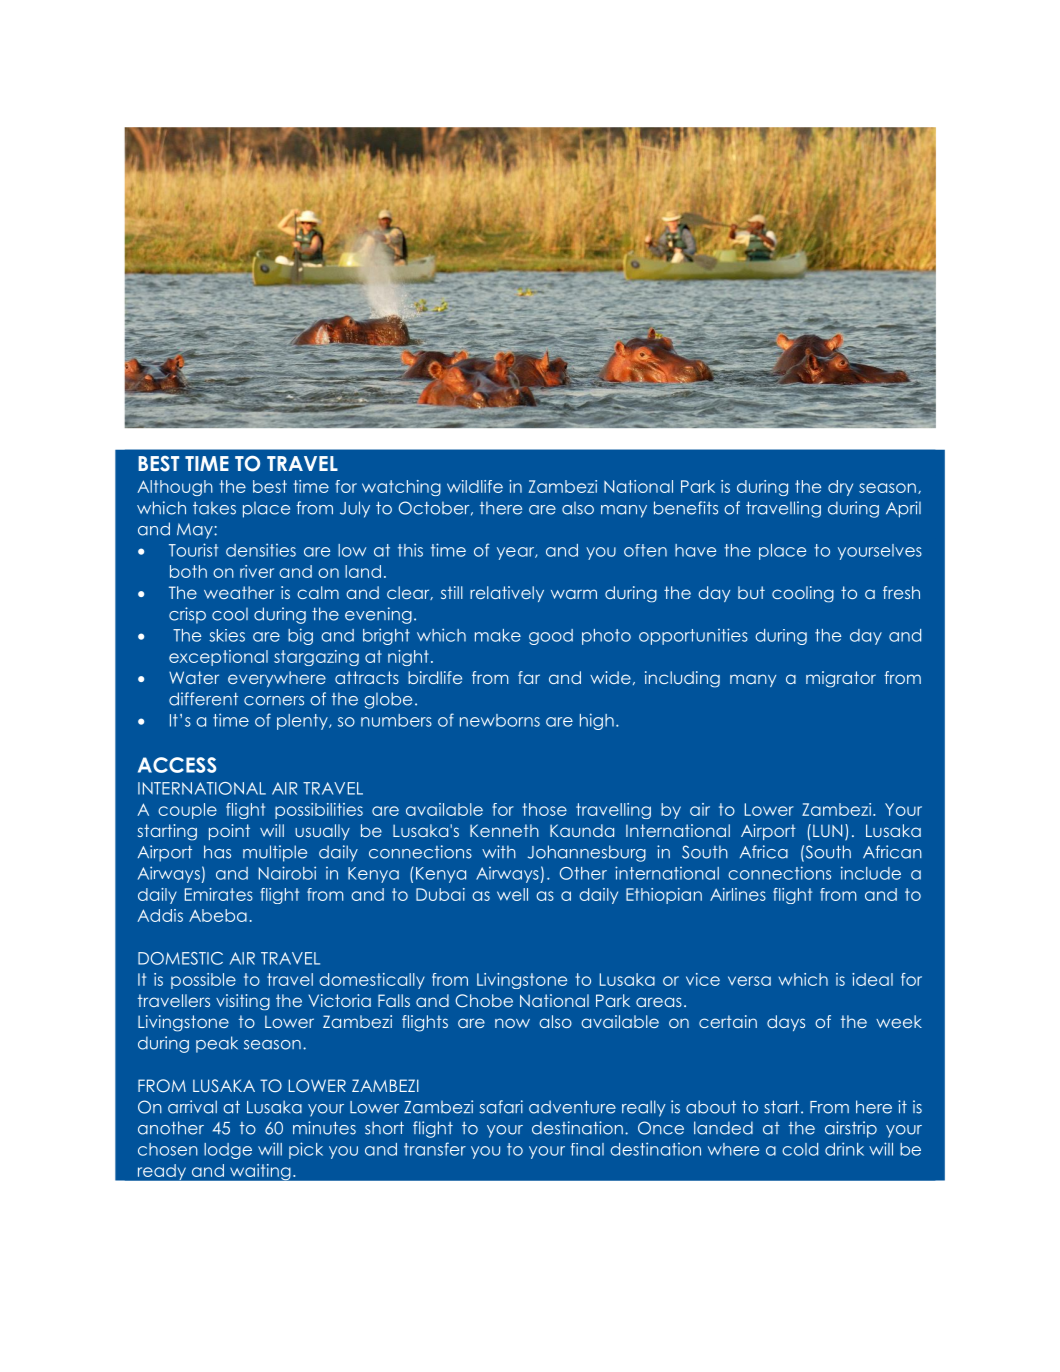  What do you see at coordinates (851, 1129) in the screenshot?
I see `airstrip` at bounding box center [851, 1129].
